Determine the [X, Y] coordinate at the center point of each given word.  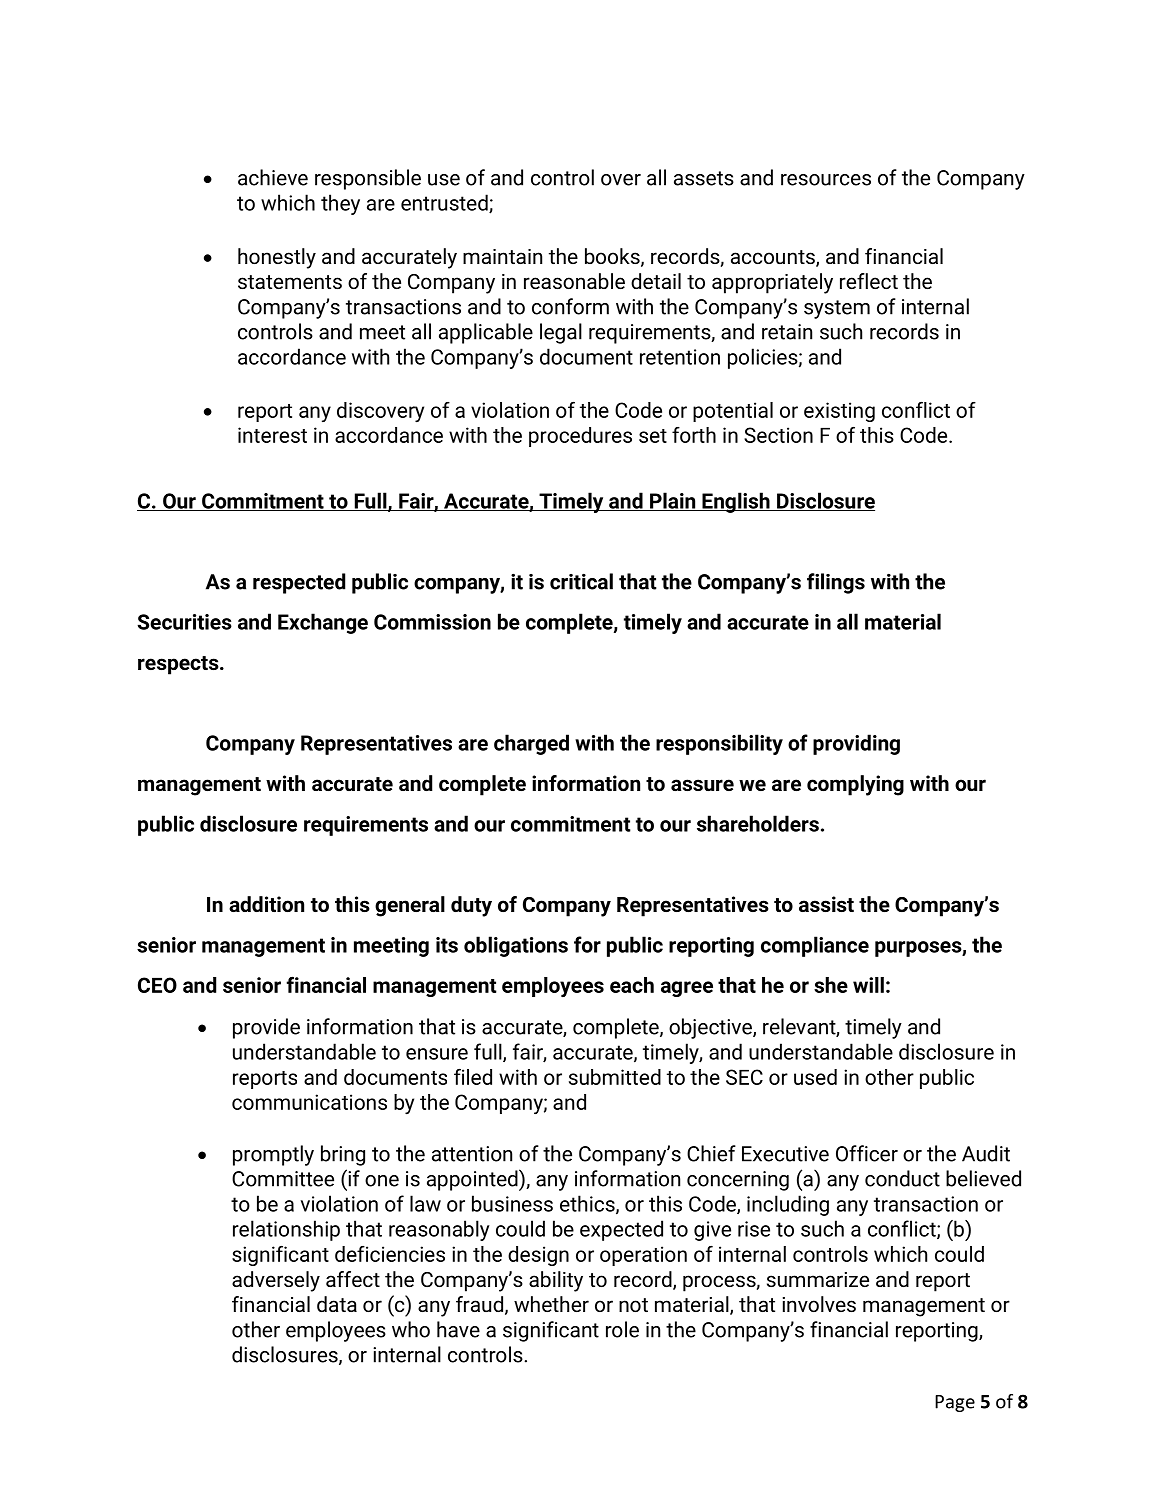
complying [855, 785]
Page [955, 1403]
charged [531, 744]
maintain [502, 256]
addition [266, 904]
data [337, 1304]
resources [826, 180]
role [622, 1329]
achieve [273, 177]
